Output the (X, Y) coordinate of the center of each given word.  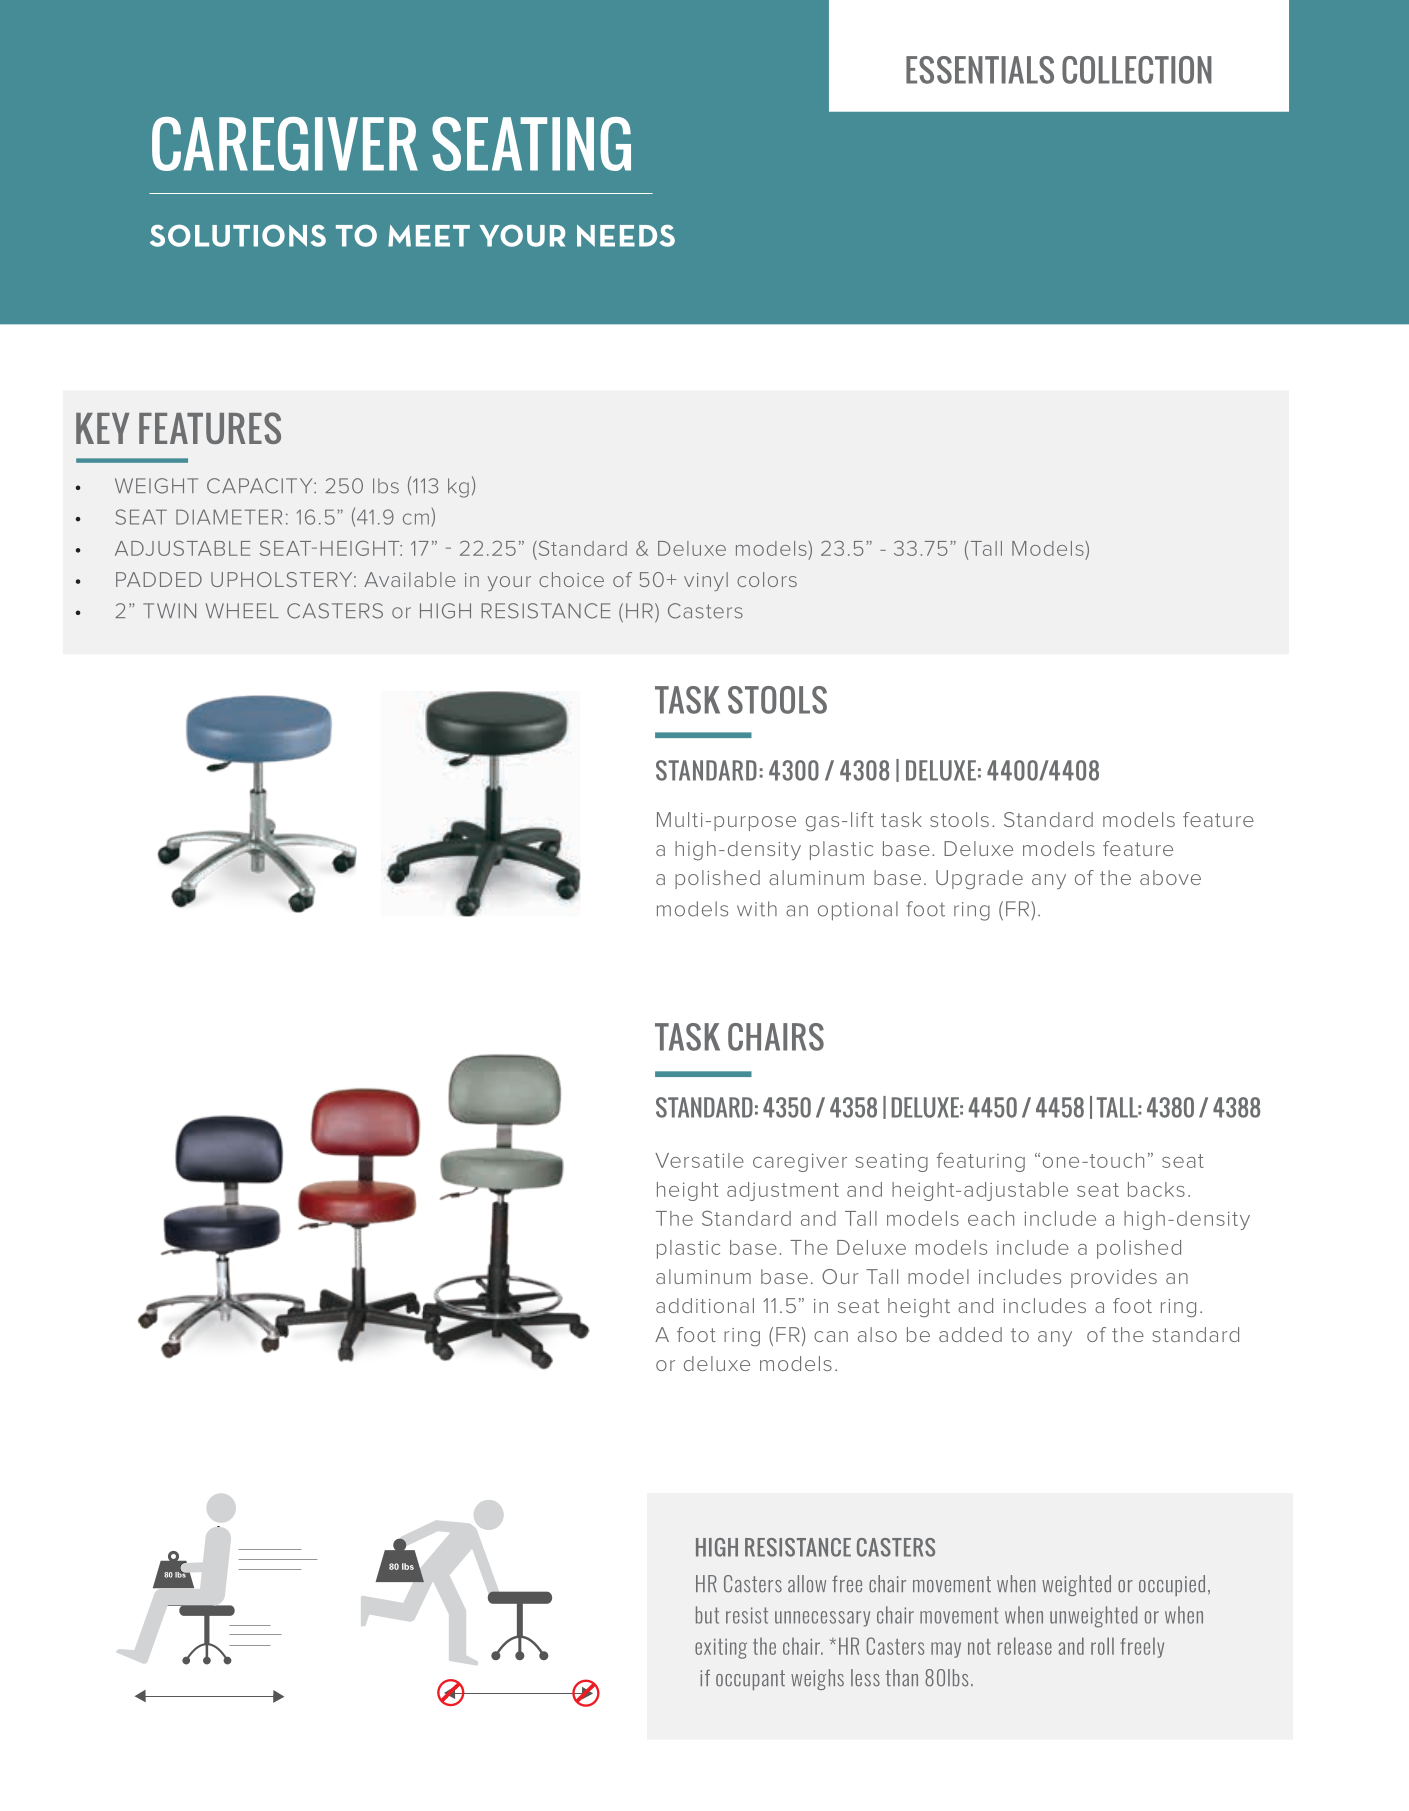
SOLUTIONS (238, 235)
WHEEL (242, 610)
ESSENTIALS (980, 70)
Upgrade (979, 879)
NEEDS (626, 236)
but (707, 1615)
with (757, 909)
